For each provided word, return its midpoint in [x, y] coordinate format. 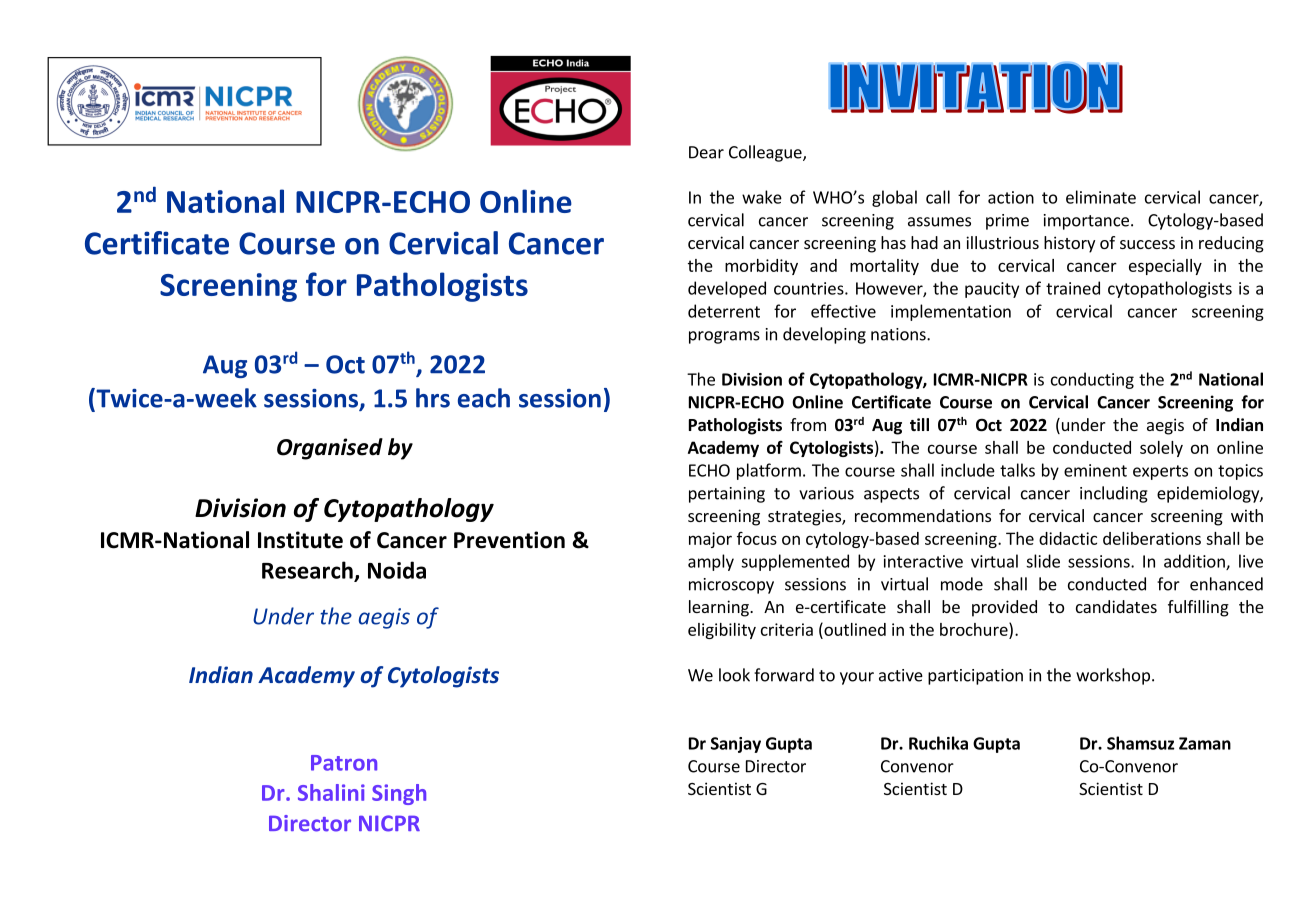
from [808, 424]
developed [727, 289]
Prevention [509, 540]
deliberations [1152, 538]
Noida [397, 570]
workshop [1113, 676]
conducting [1092, 380]
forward [784, 675]
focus [757, 538]
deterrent [724, 311]
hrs [433, 398]
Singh [399, 794]
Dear [706, 152]
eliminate [1101, 197]
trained [1073, 288]
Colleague [766, 153]
